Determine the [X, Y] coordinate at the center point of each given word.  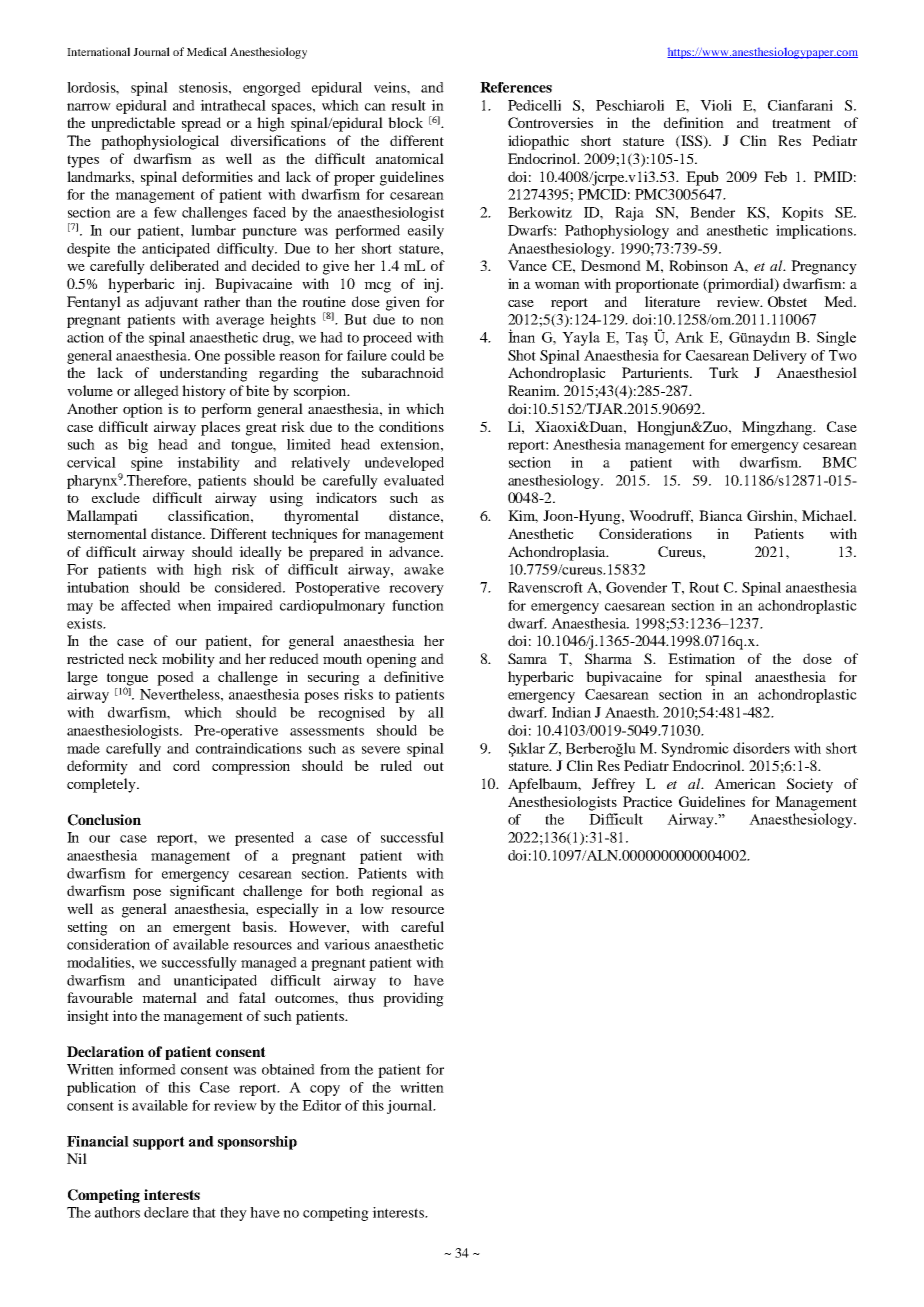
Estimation [701, 658]
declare [166, 1212]
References [516, 87]
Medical [207, 51]
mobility [188, 660]
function [418, 605]
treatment [801, 123]
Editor [321, 1105]
